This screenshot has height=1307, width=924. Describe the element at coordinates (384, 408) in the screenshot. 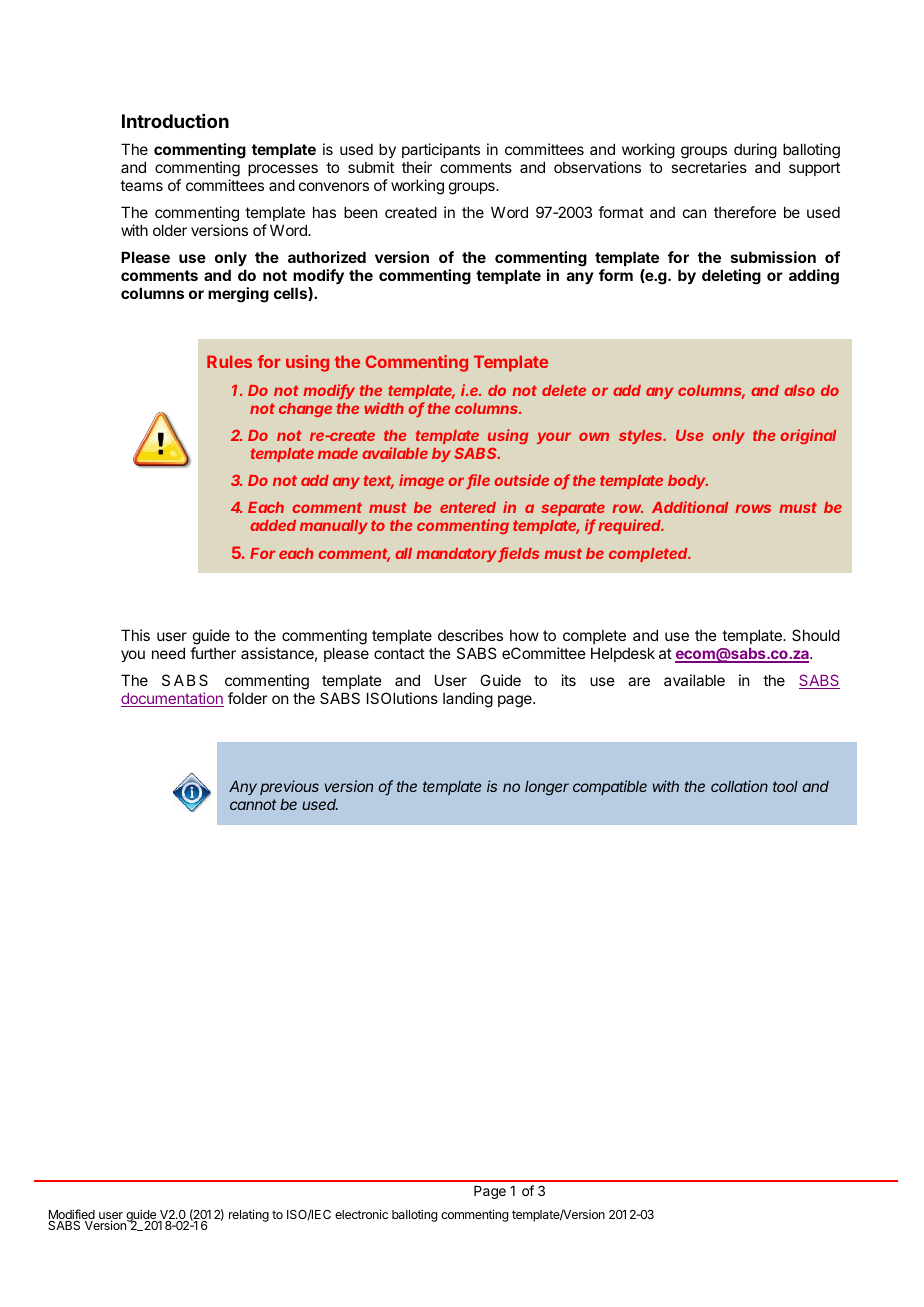

I see `width` at that location.
